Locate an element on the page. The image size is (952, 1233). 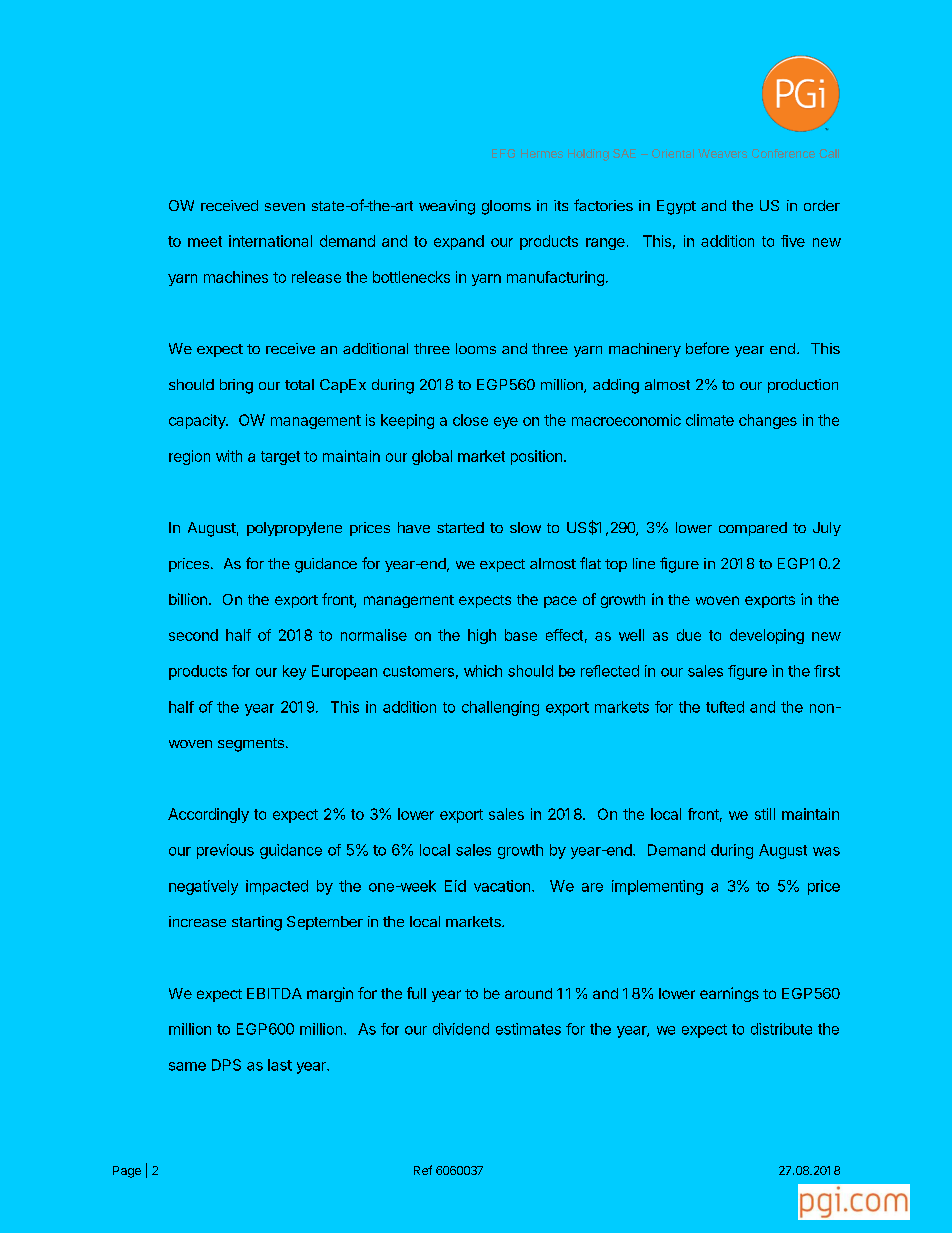
Eid is located at coordinates (455, 886).
